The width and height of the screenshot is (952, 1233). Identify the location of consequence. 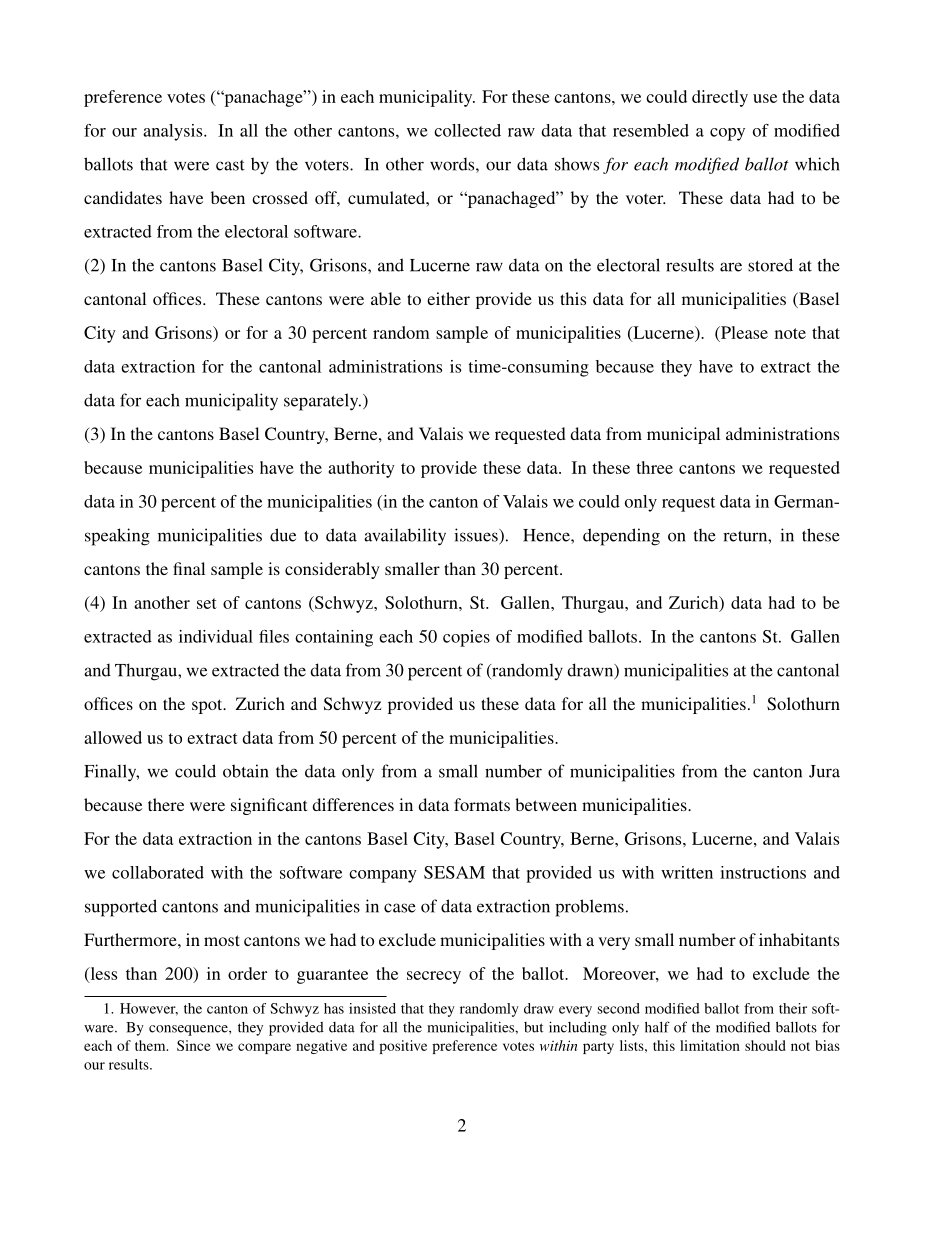
(189, 1030).
